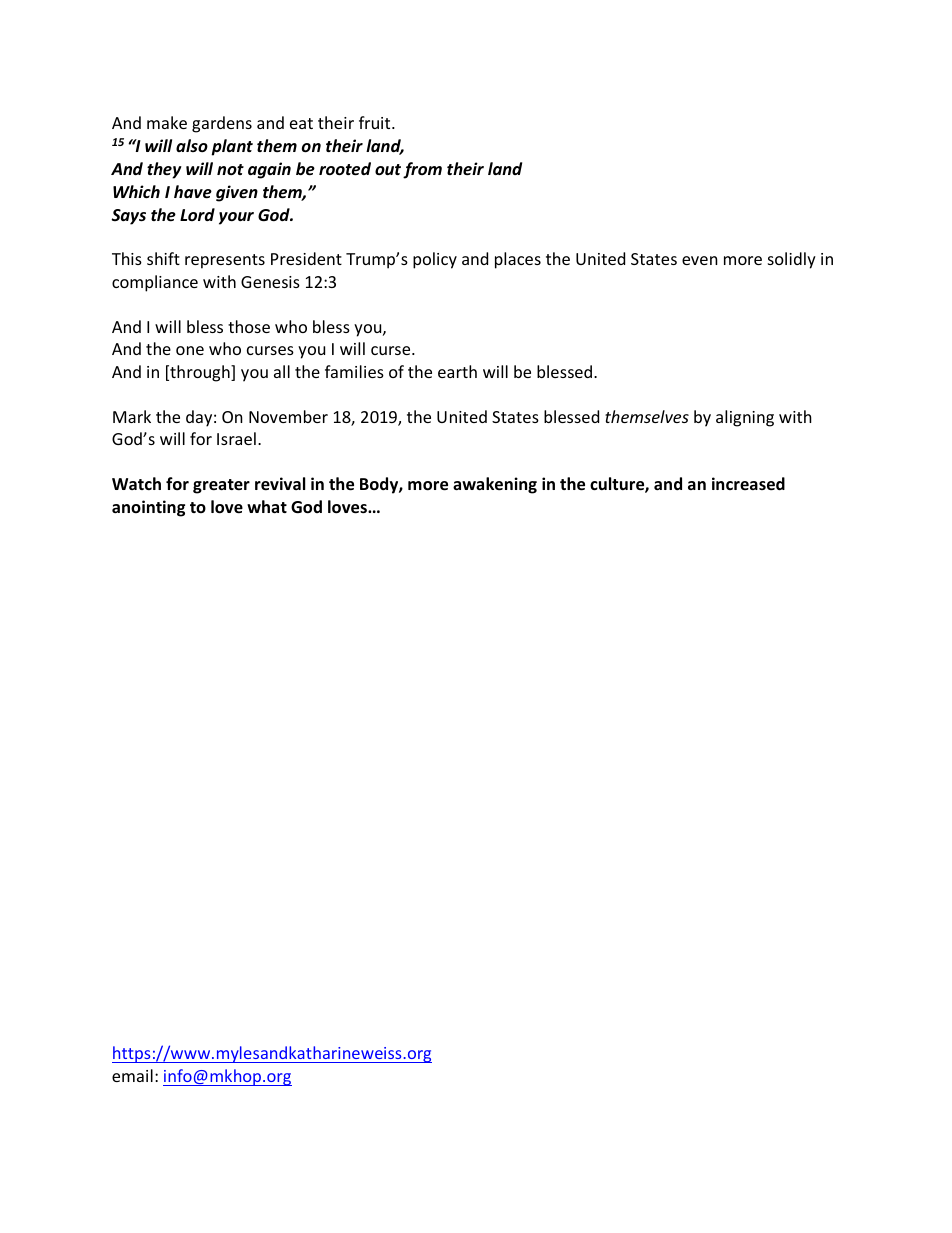 The width and height of the screenshot is (952, 1233). What do you see at coordinates (422, 170) in the screenshot?
I see `from` at bounding box center [422, 170].
